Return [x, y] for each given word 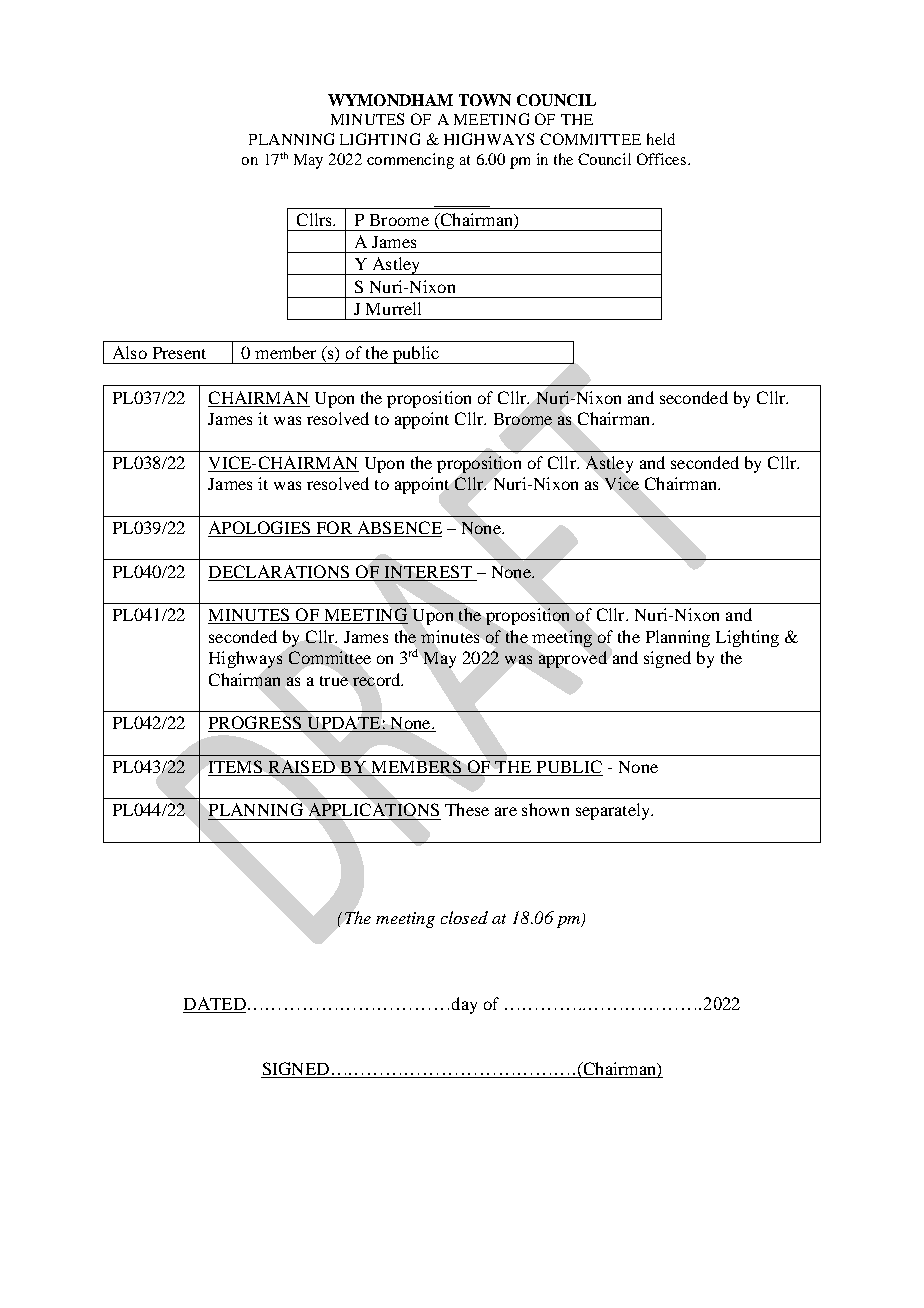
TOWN [485, 100]
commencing [410, 161]
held [661, 139]
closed [464, 917]
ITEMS [236, 768]
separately [614, 811]
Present [179, 353]
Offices [663, 159]
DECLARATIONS [279, 571]
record [378, 679]
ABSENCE [398, 529]
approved [573, 659]
